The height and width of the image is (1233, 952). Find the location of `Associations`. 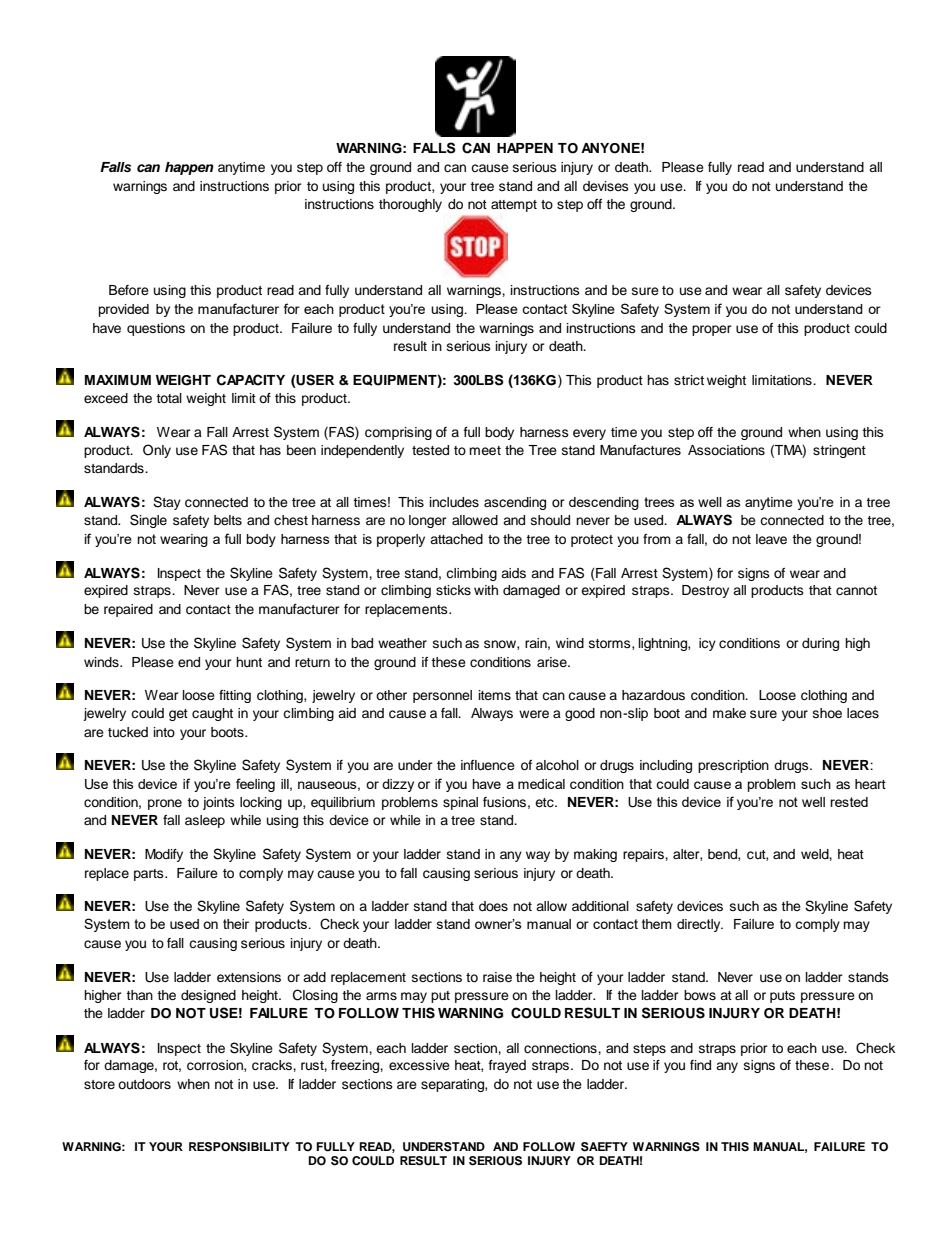

Associations is located at coordinates (726, 450).
